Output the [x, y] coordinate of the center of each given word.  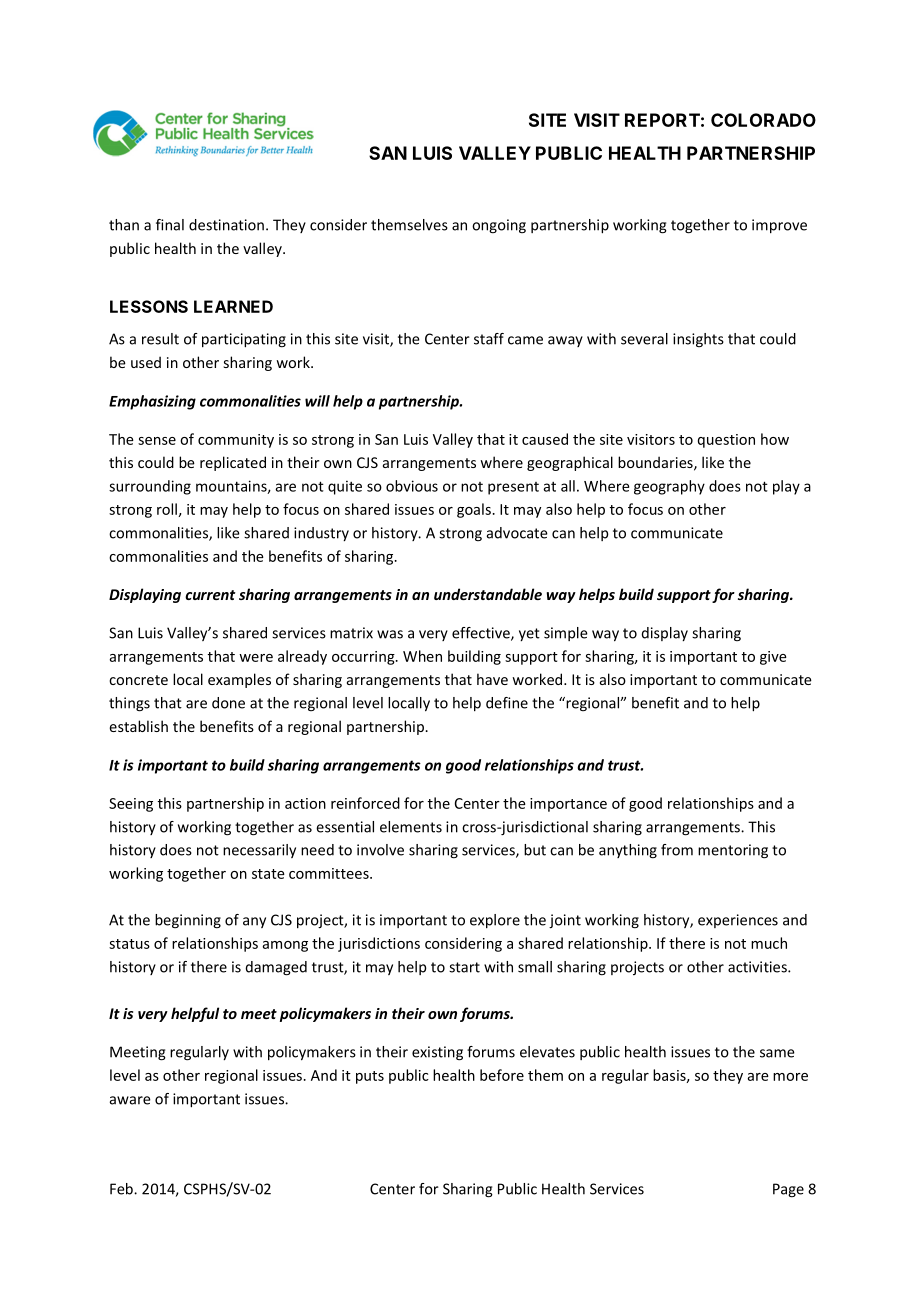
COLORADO [763, 120]
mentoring [733, 851]
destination [226, 225]
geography [669, 487]
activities [758, 967]
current [210, 595]
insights [698, 340]
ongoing [499, 226]
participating [244, 340]
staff [489, 339]
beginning [188, 921]
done [228, 703]
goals [474, 510]
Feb [122, 1189]
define [507, 703]
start [464, 967]
